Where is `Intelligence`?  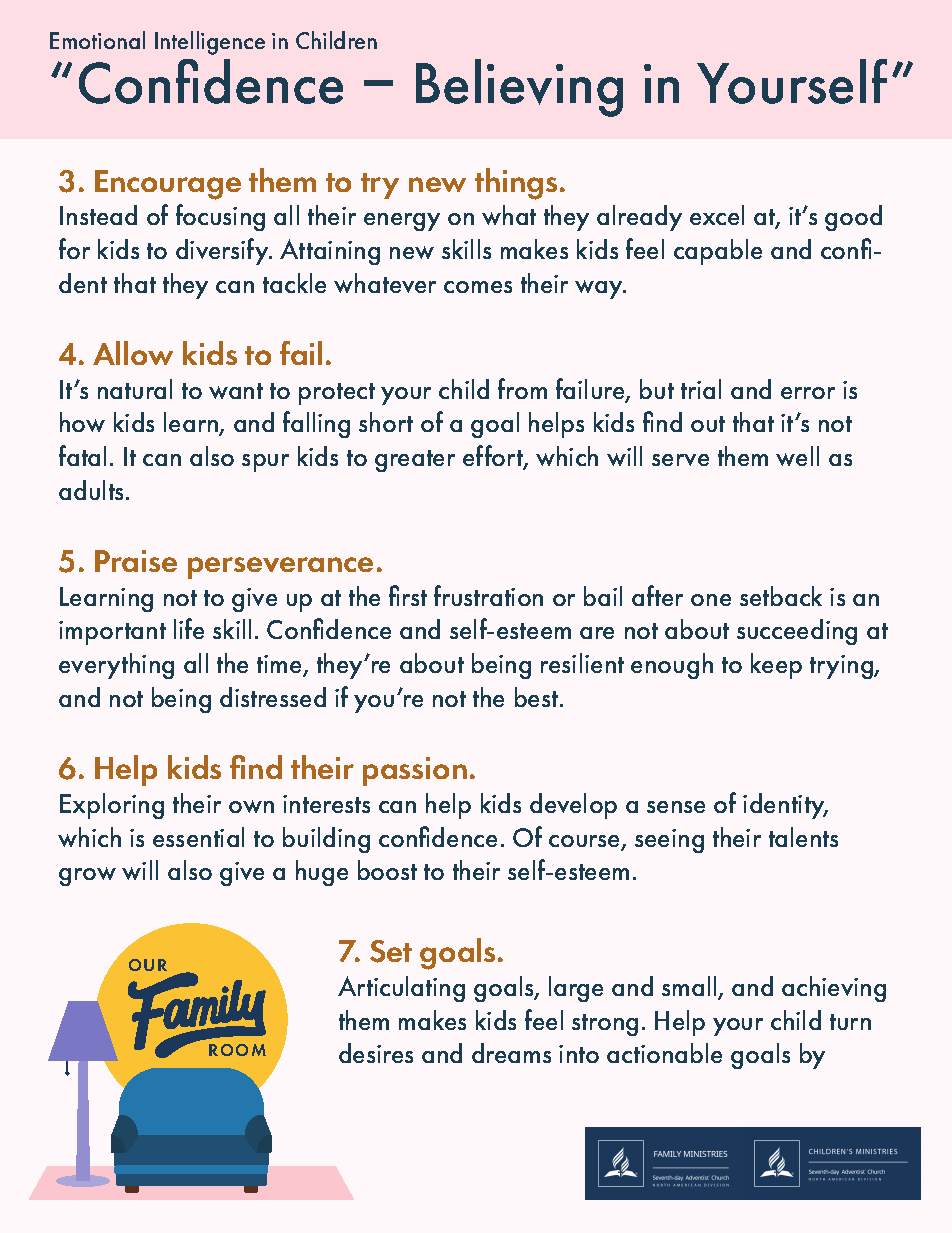
Intelligence is located at coordinates (210, 43).
